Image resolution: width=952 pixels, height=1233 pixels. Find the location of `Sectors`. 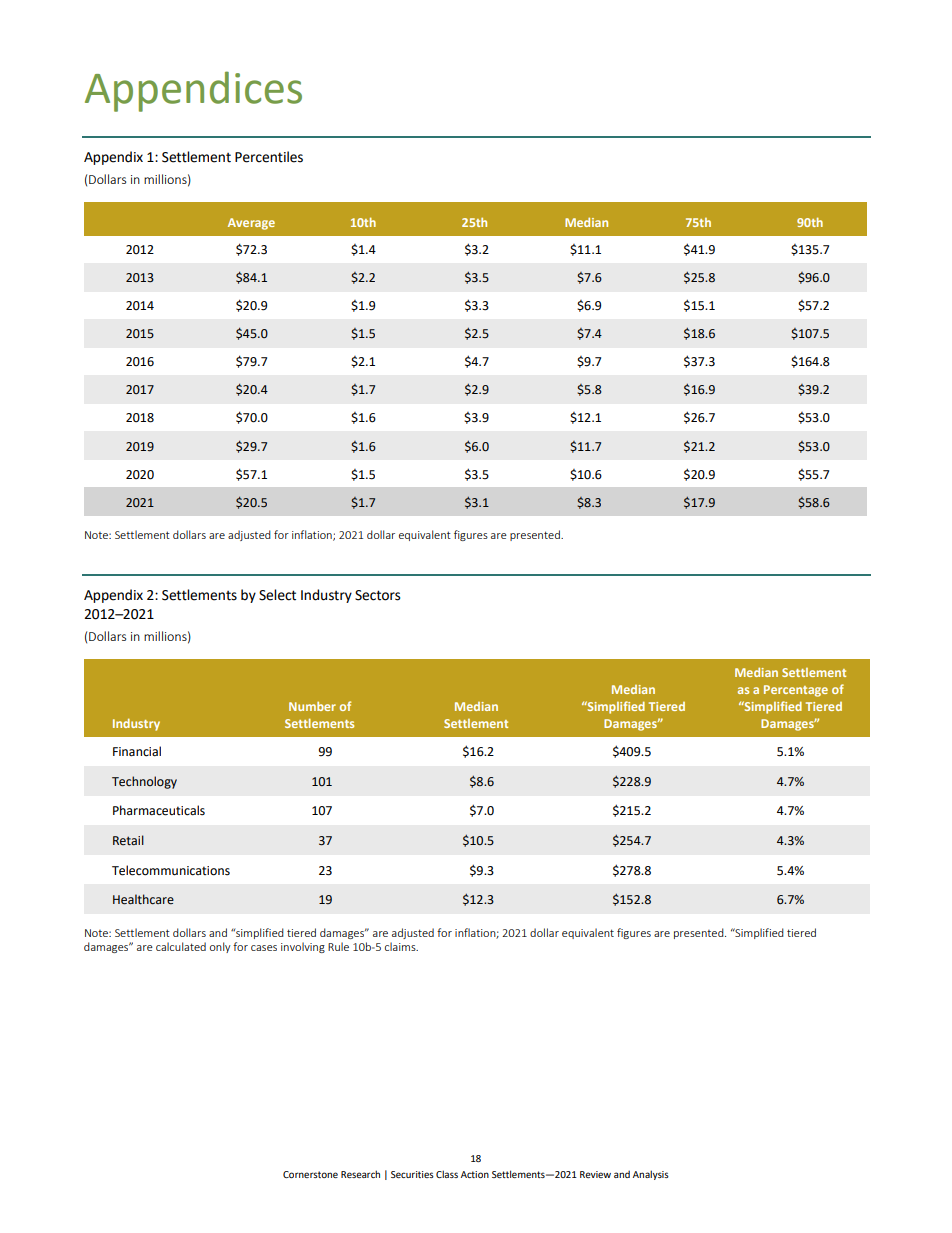

Sectors is located at coordinates (377, 595).
